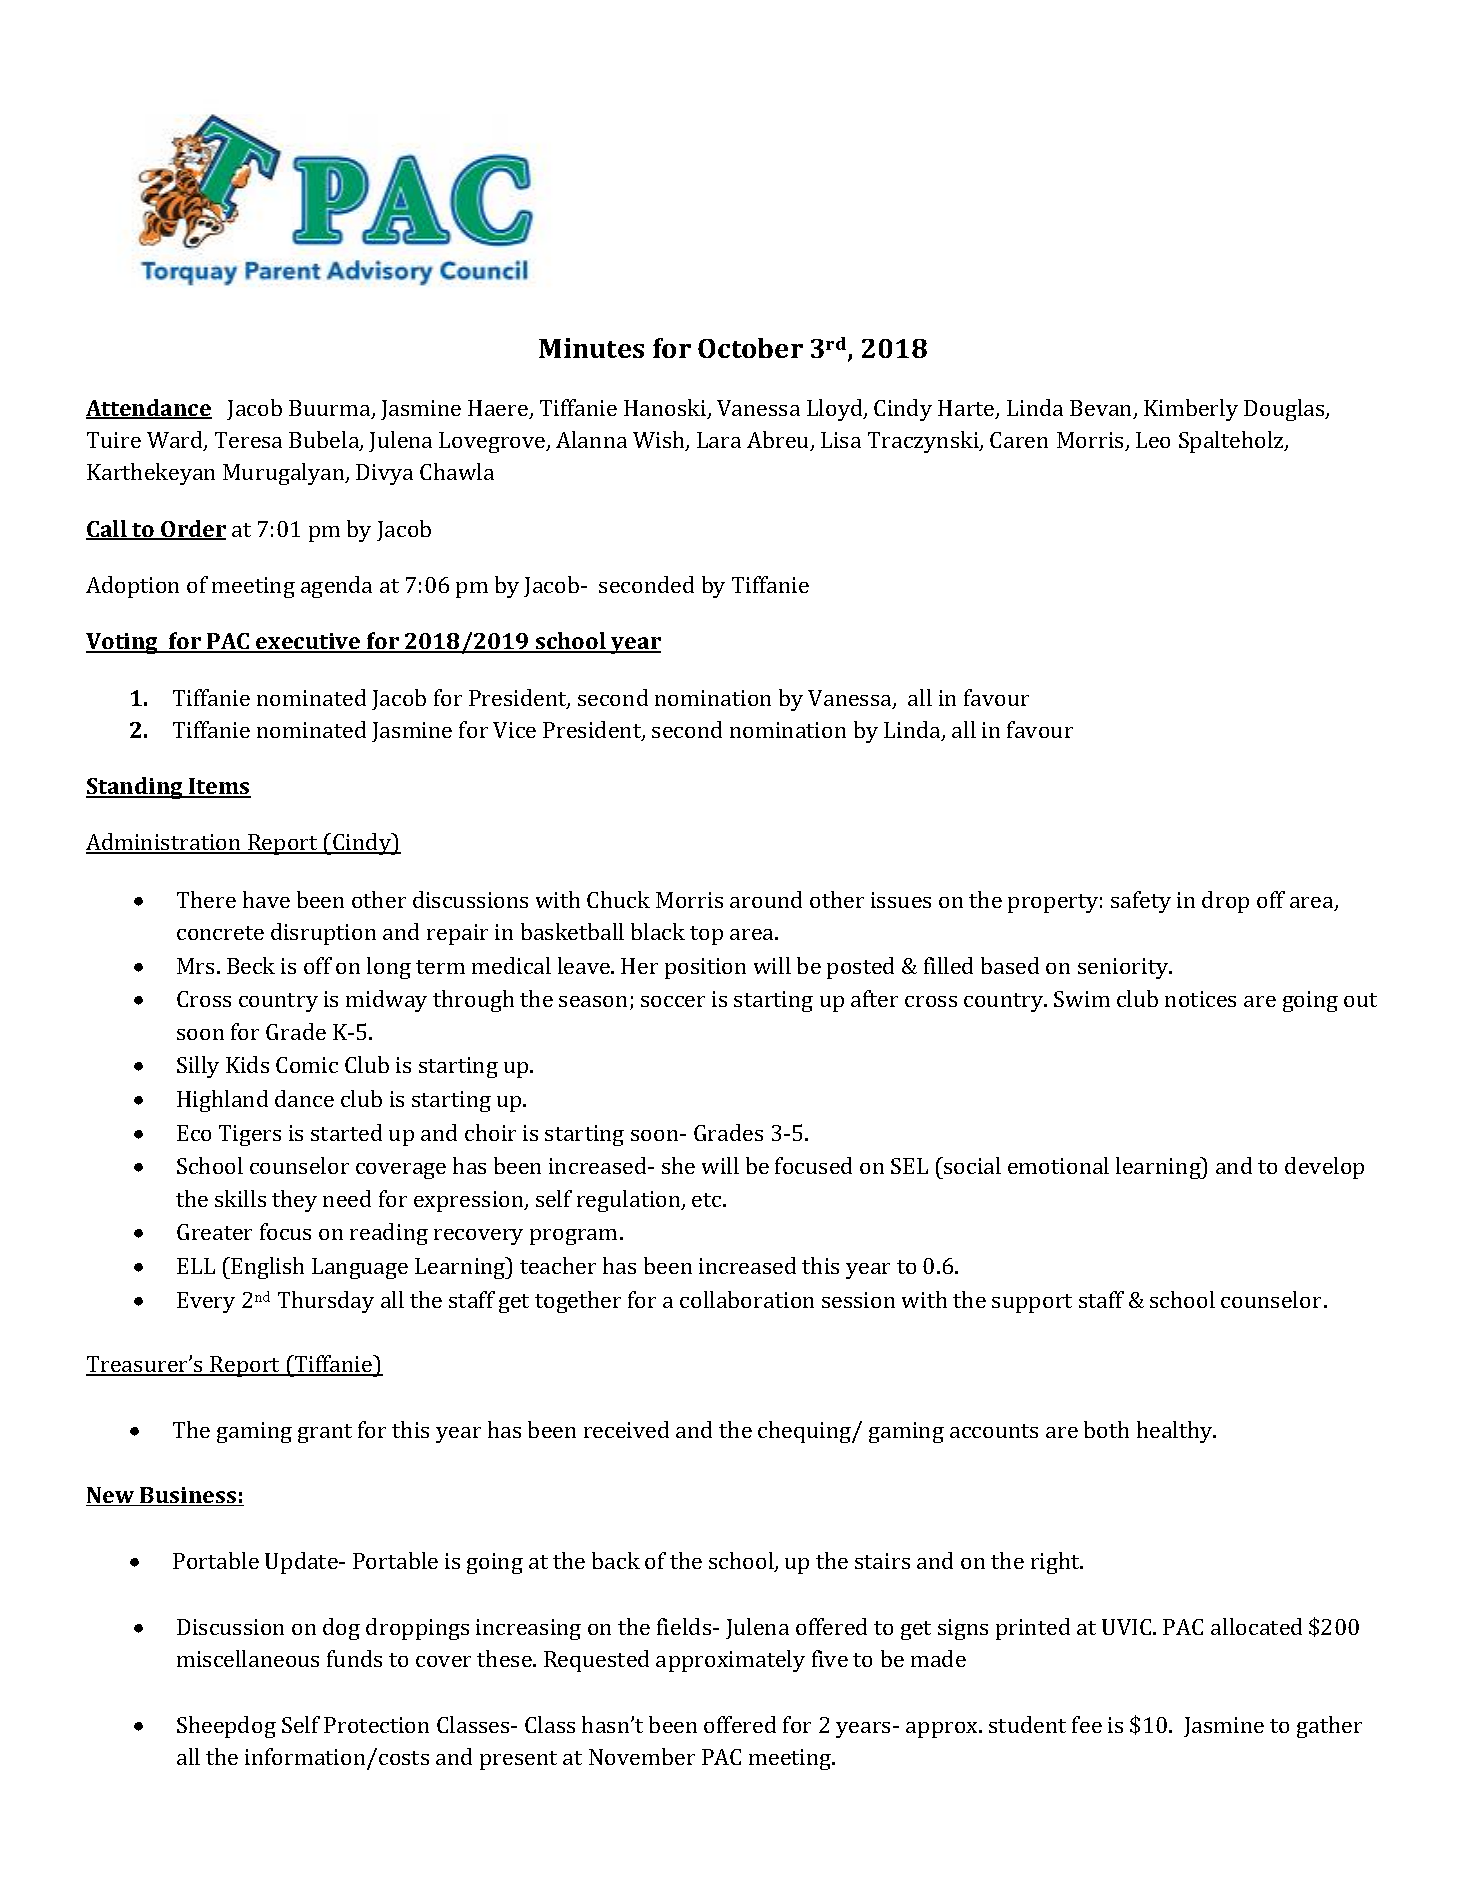 Image resolution: width=1467 pixels, height=1898 pixels. What do you see at coordinates (1191, 410) in the page?
I see `Kimberly` at bounding box center [1191, 410].
